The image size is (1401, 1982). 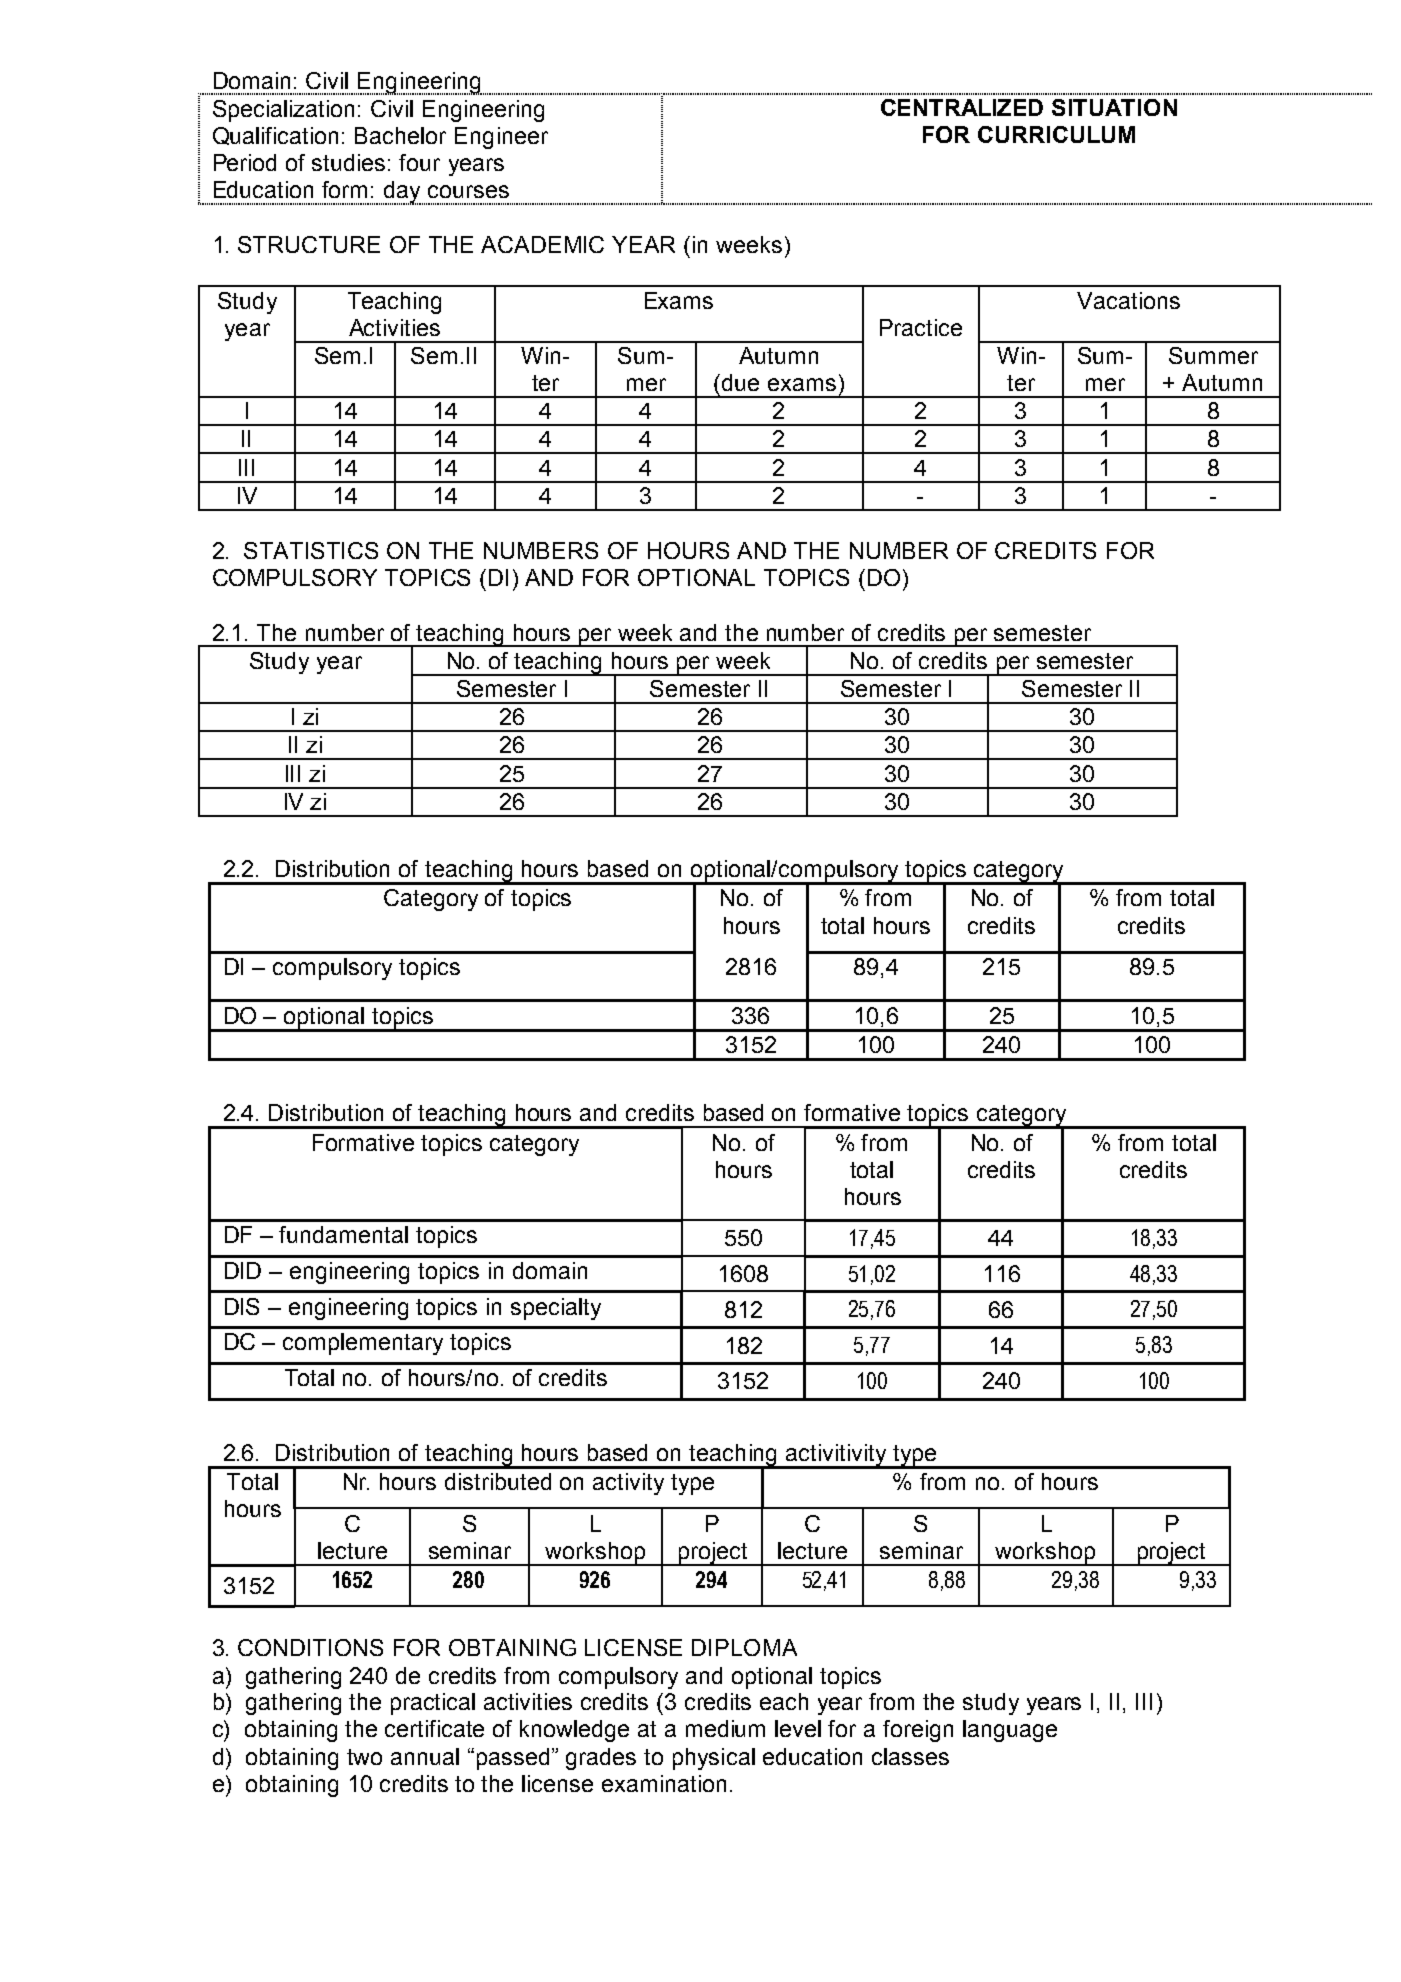 What do you see at coordinates (542, 244) in the page?
I see `ACADEMIC` at bounding box center [542, 244].
